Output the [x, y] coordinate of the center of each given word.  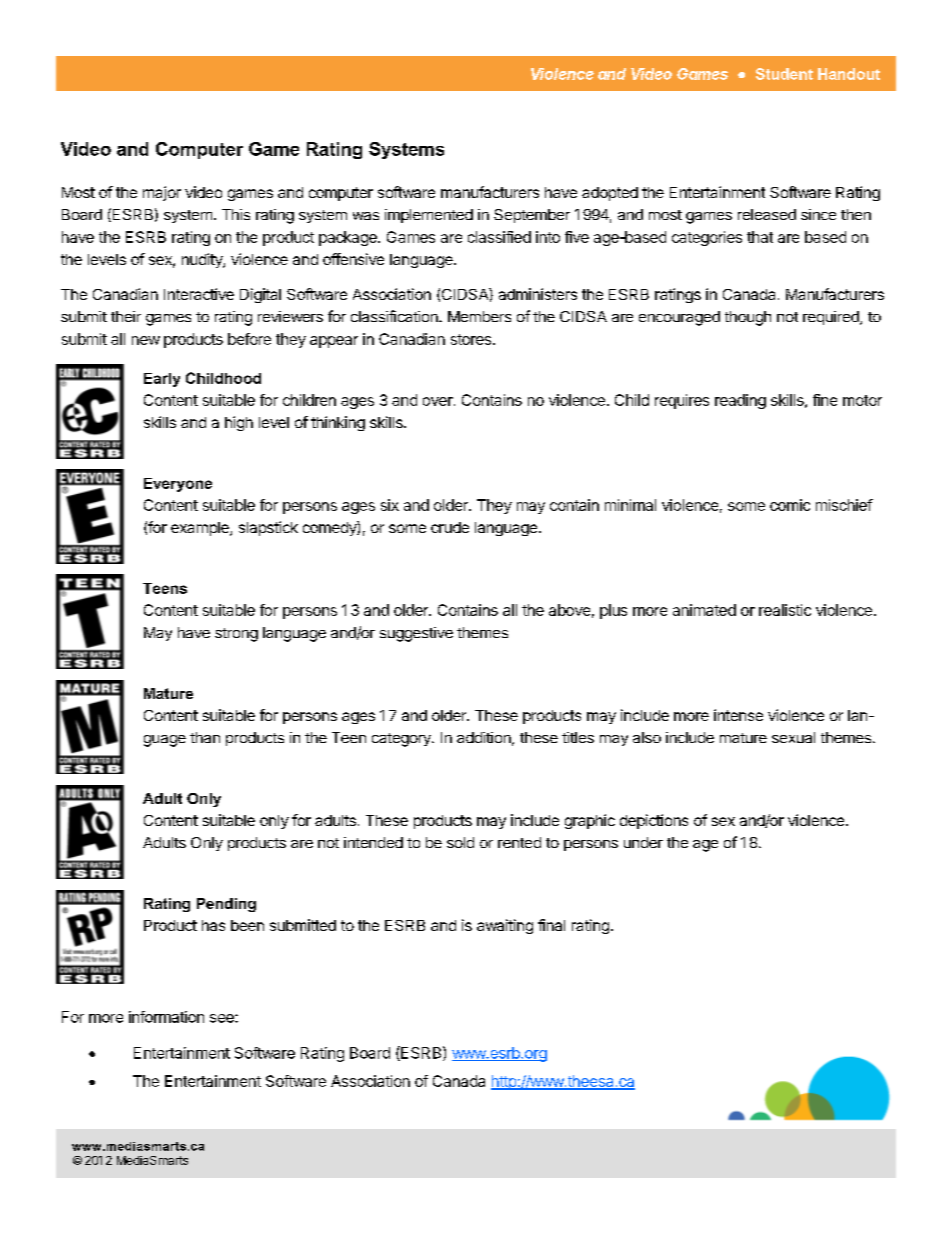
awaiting [505, 926]
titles [578, 737]
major [162, 193]
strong [236, 635]
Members [479, 316]
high [239, 423]
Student [784, 74]
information [166, 1017]
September [532, 216]
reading [740, 401]
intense [738, 715]
